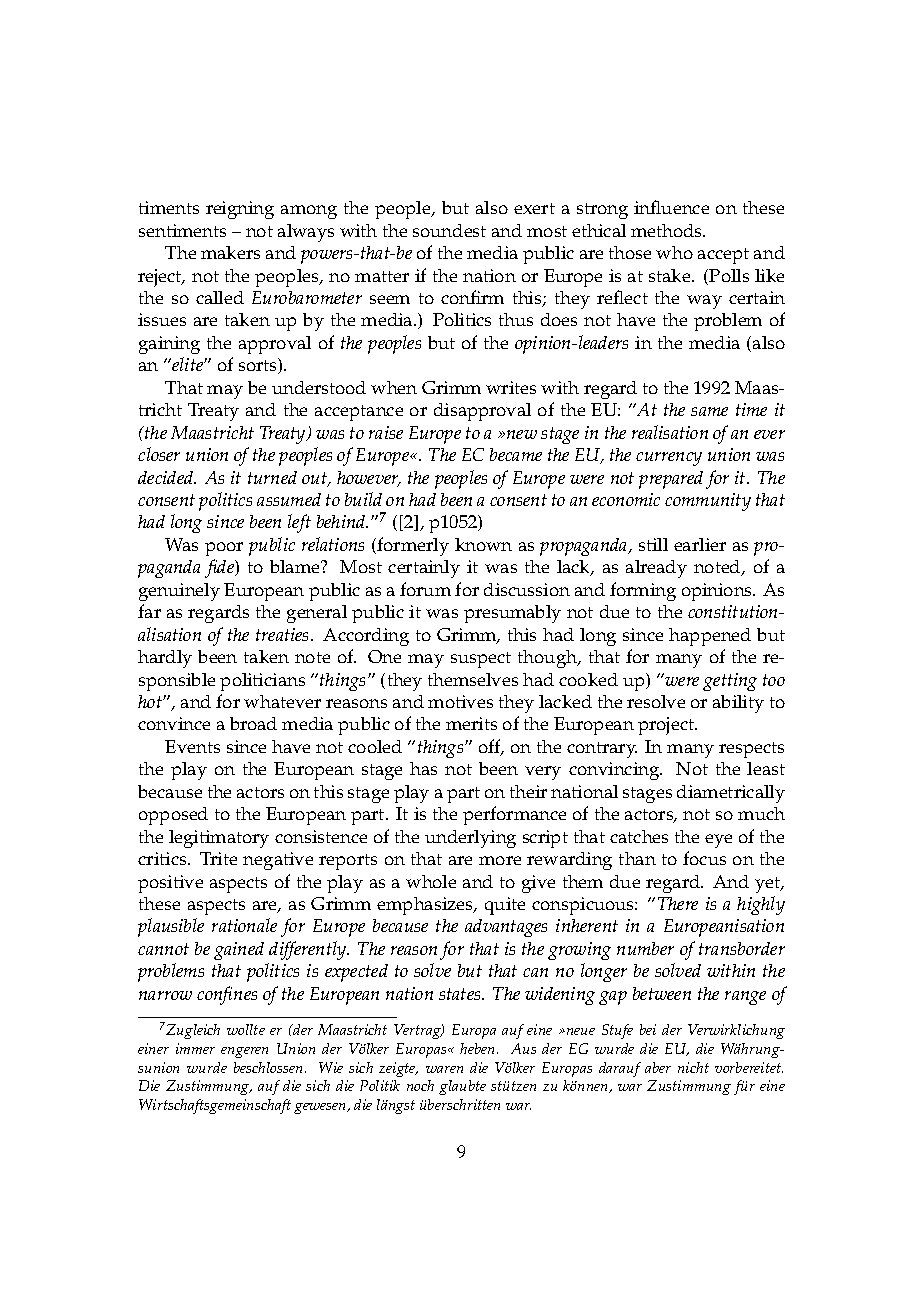 Image resolution: width=924 pixels, height=1308 pixels. What do you see at coordinates (534, 208) in the image?
I see `exert` at bounding box center [534, 208].
